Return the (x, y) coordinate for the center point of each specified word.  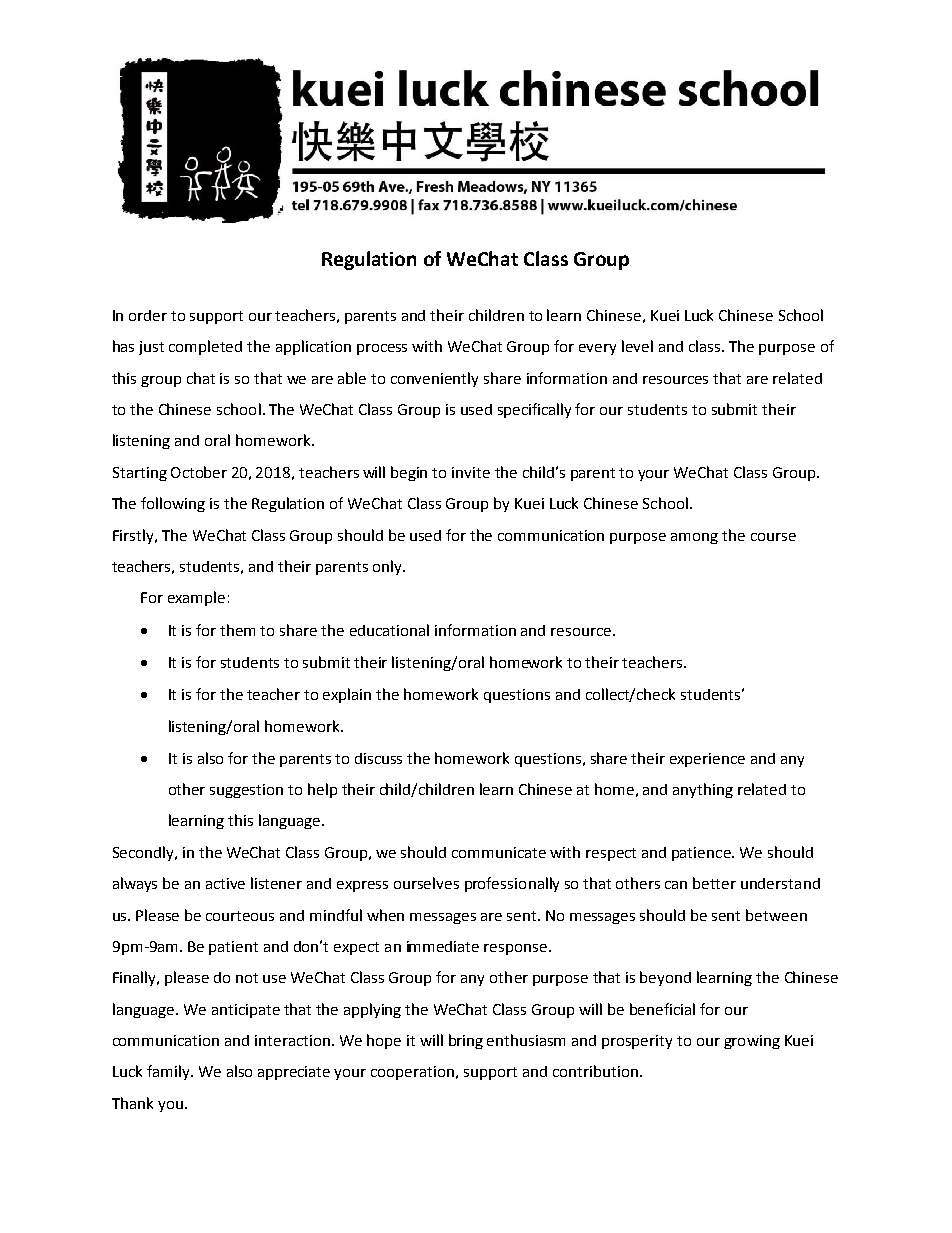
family (169, 1072)
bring (466, 1041)
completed (205, 347)
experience (707, 760)
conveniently (434, 379)
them (237, 630)
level (637, 346)
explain (347, 695)
